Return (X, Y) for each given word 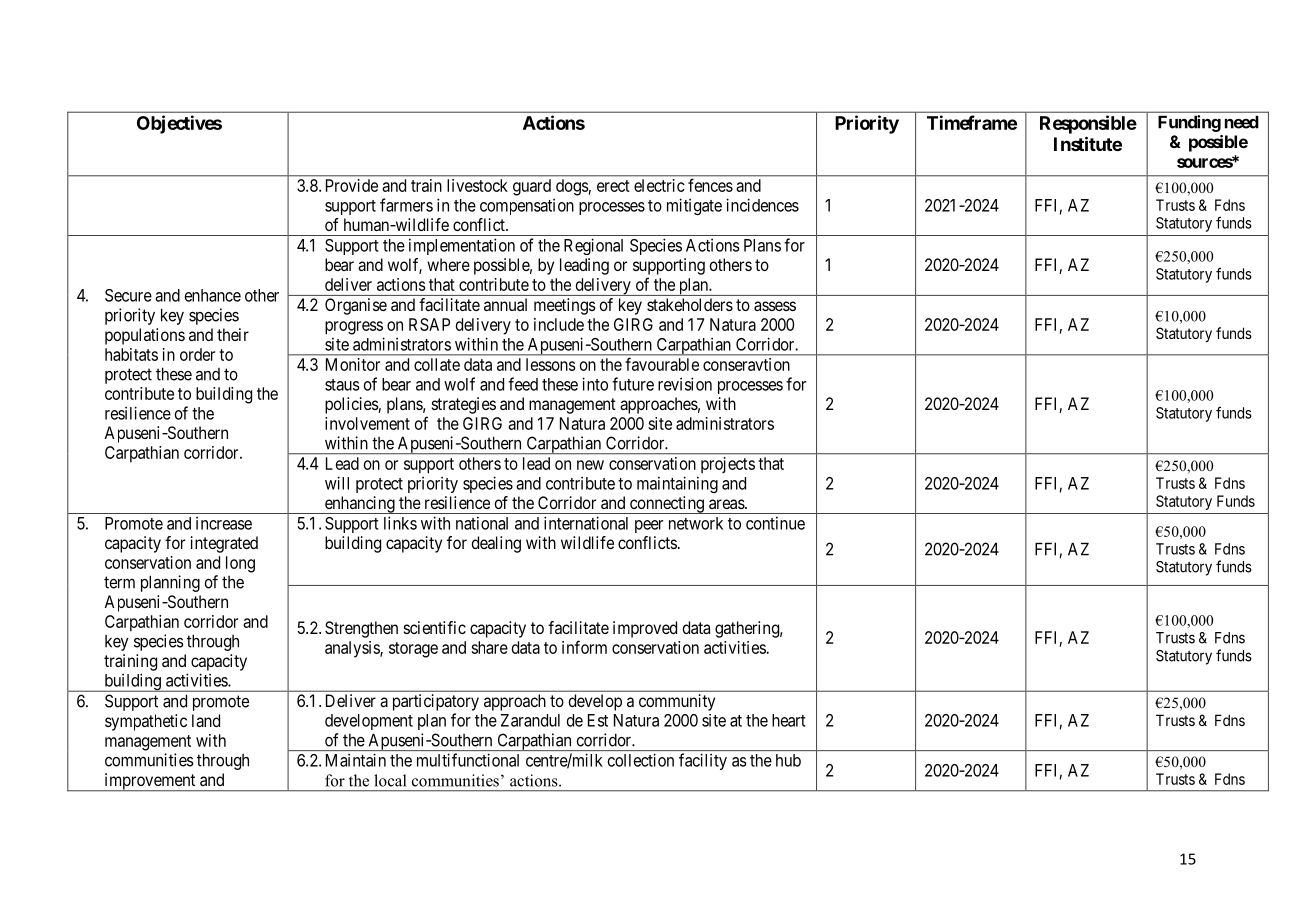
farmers (406, 205)
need (1242, 122)
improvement (150, 782)
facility (703, 761)
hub (788, 760)
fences (710, 185)
